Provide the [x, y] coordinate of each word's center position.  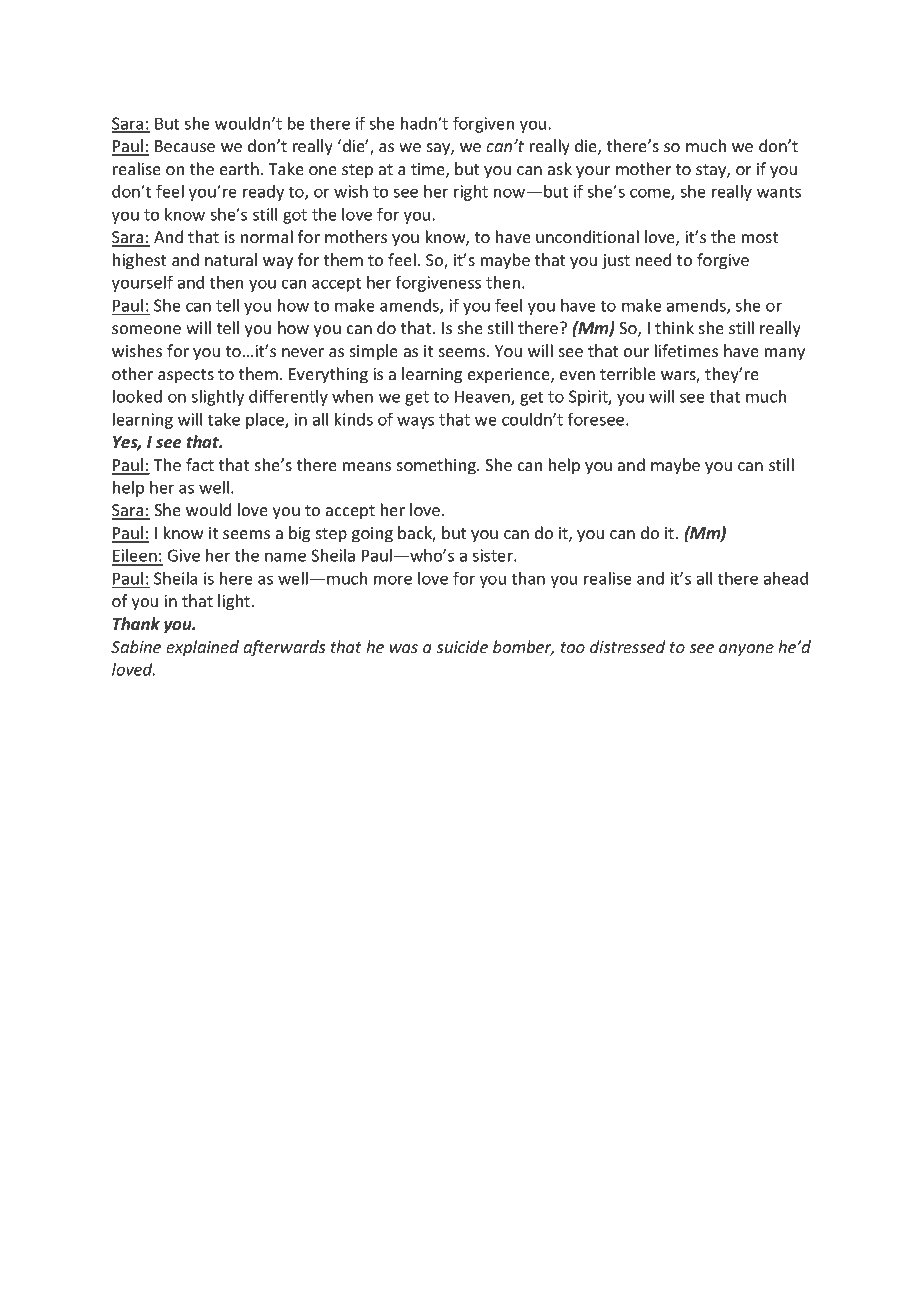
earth [239, 168]
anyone [746, 650]
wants [779, 192]
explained [202, 648]
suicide [462, 646]
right [471, 193]
